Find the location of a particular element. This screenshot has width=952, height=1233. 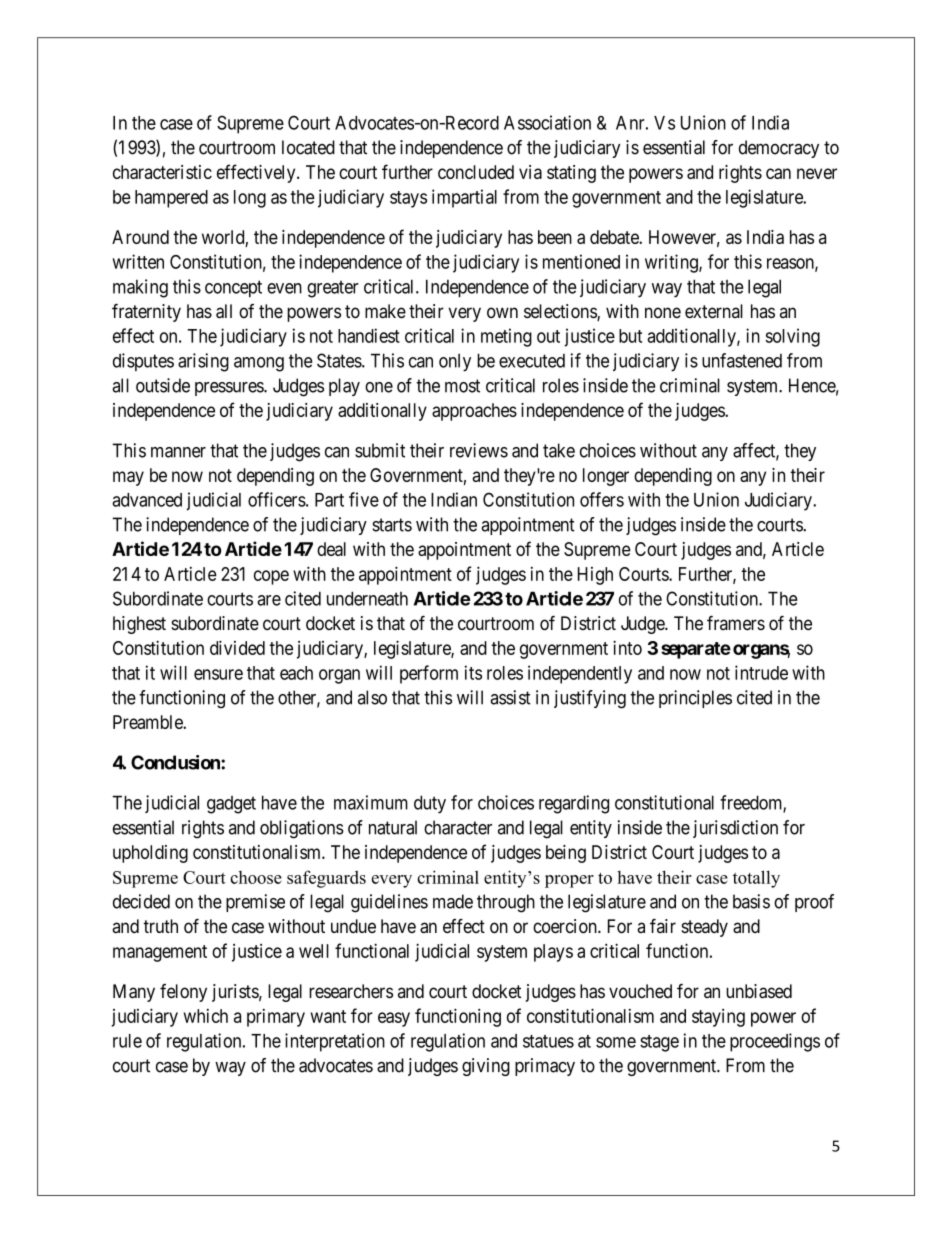

reviews is located at coordinates (479, 450).
